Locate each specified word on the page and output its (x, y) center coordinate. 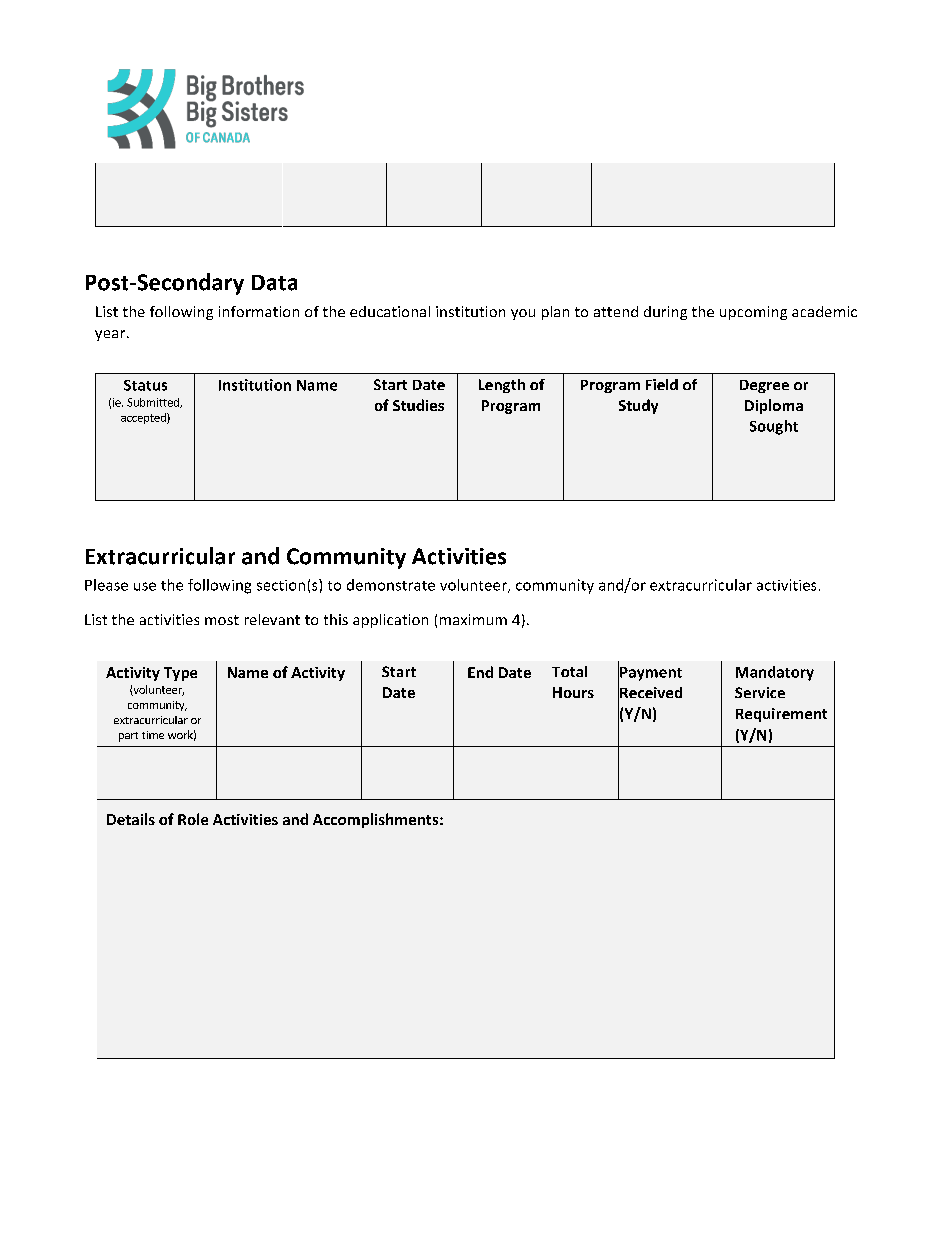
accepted (144, 418)
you (523, 314)
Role (193, 819)
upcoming (753, 313)
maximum (473, 619)
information (259, 311)
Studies (418, 405)
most (222, 620)
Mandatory (775, 673)
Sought (774, 427)
